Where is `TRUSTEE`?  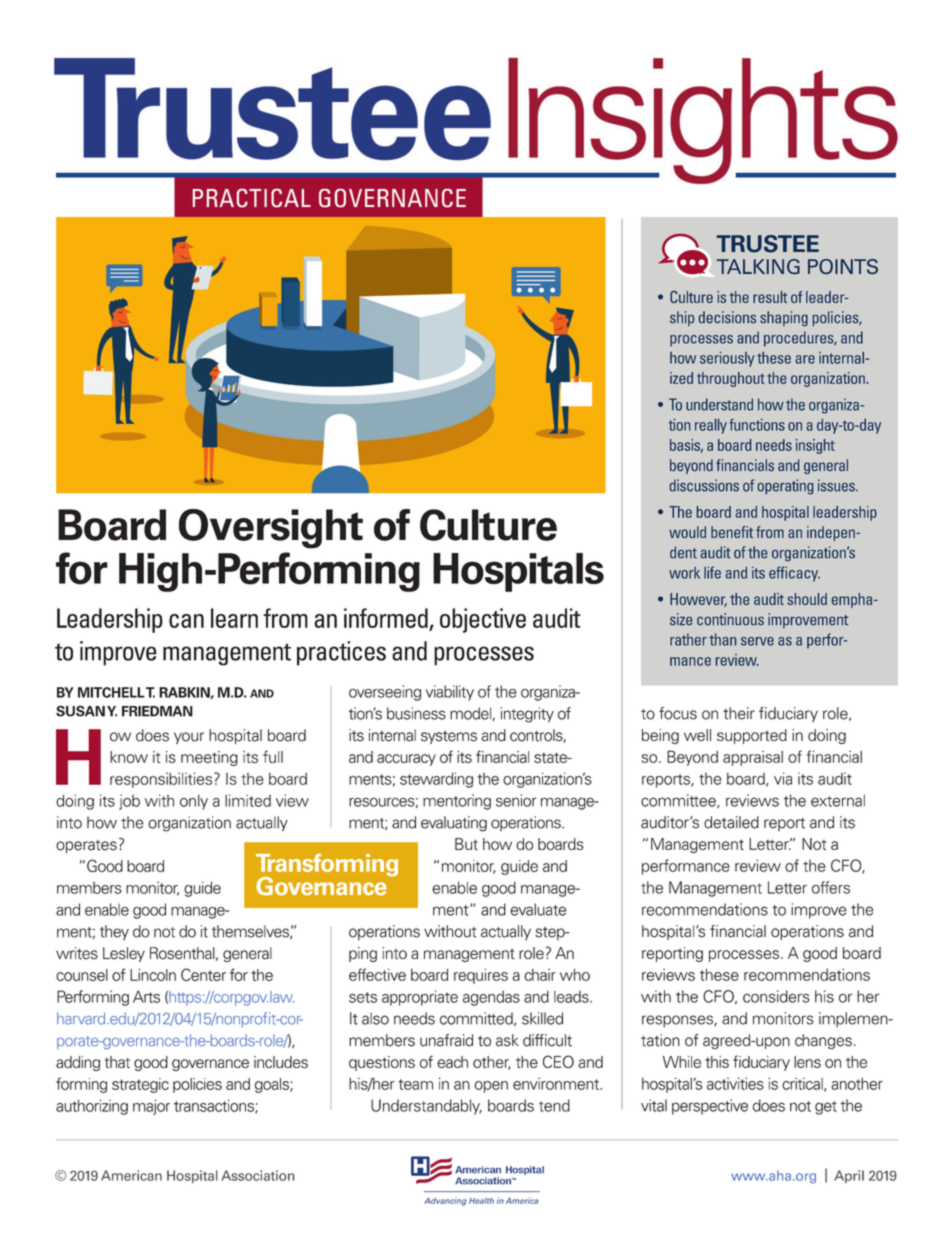
TRUSTEE is located at coordinates (768, 244).
